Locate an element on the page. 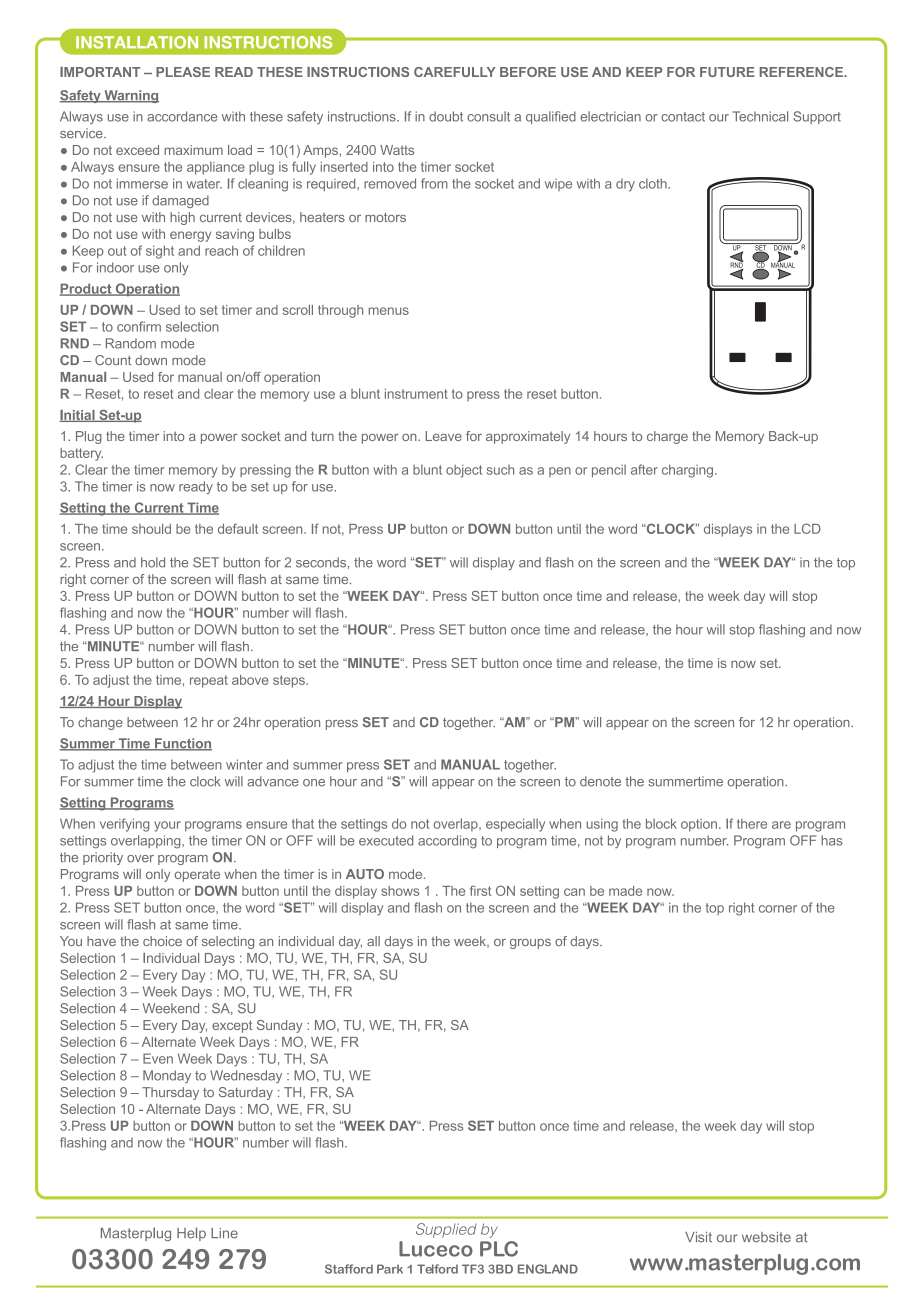  Help is located at coordinates (191, 1234).
